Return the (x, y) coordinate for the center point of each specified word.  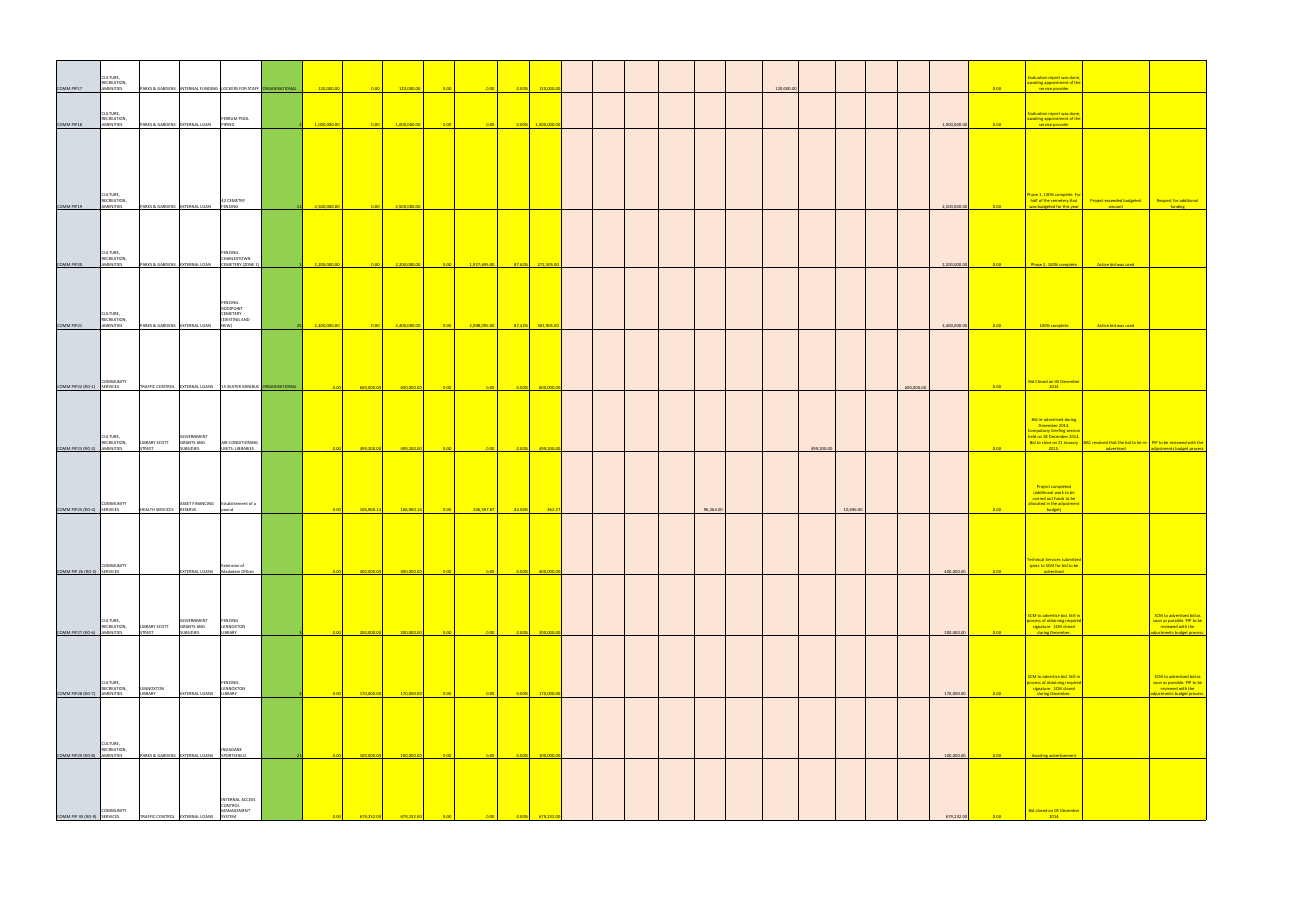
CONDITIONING (243, 442)
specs (1034, 566)
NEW (226, 326)
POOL (244, 118)
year (1075, 208)
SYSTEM (228, 817)
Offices (248, 572)
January (1071, 442)
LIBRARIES (245, 449)
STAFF (254, 90)
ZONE (249, 265)
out (1050, 499)
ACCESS (248, 799)
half (1034, 201)
